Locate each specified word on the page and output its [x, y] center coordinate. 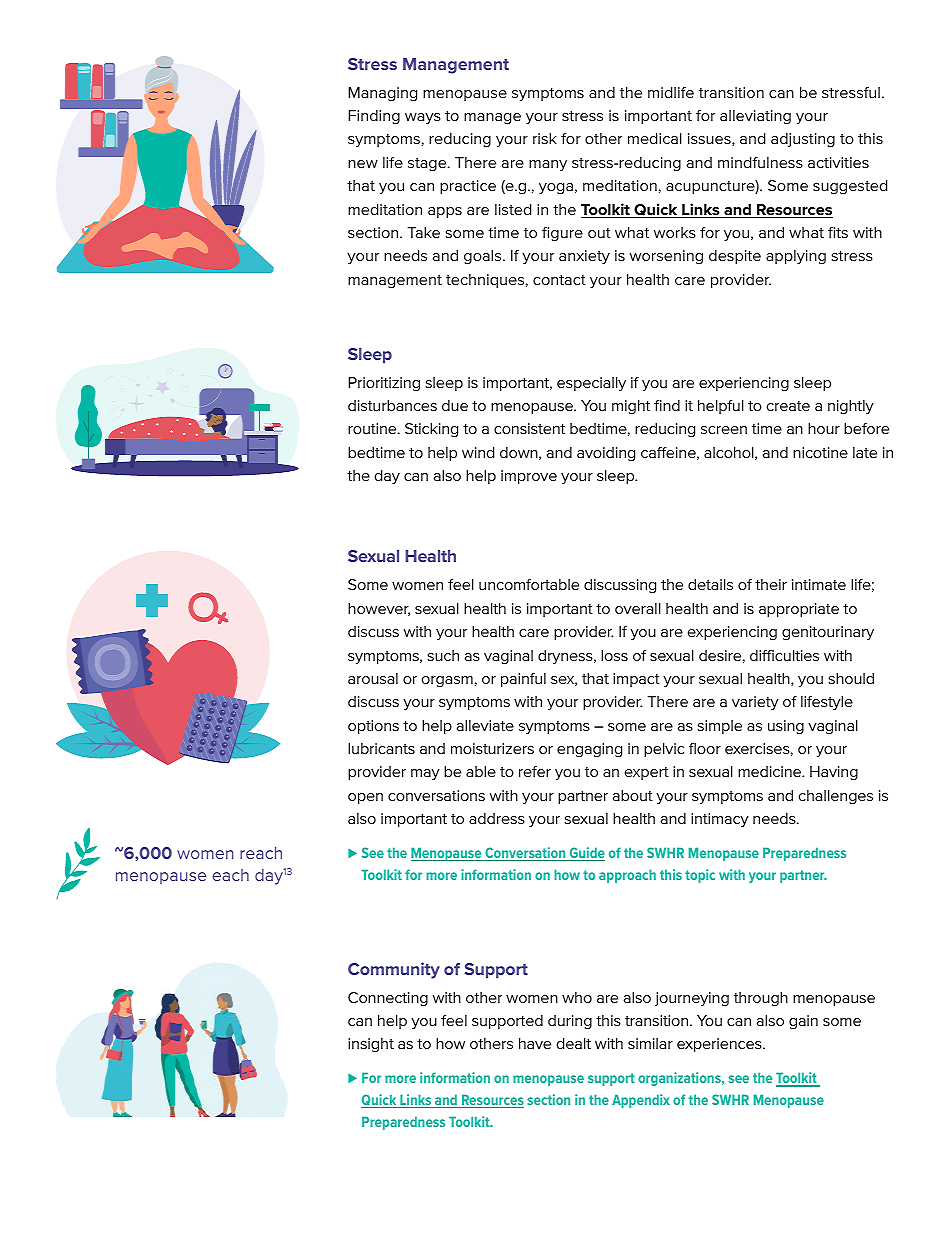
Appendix [641, 1101]
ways [423, 118]
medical [655, 138]
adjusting [803, 140]
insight [371, 1045]
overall [638, 608]
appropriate [799, 610]
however [379, 609]
